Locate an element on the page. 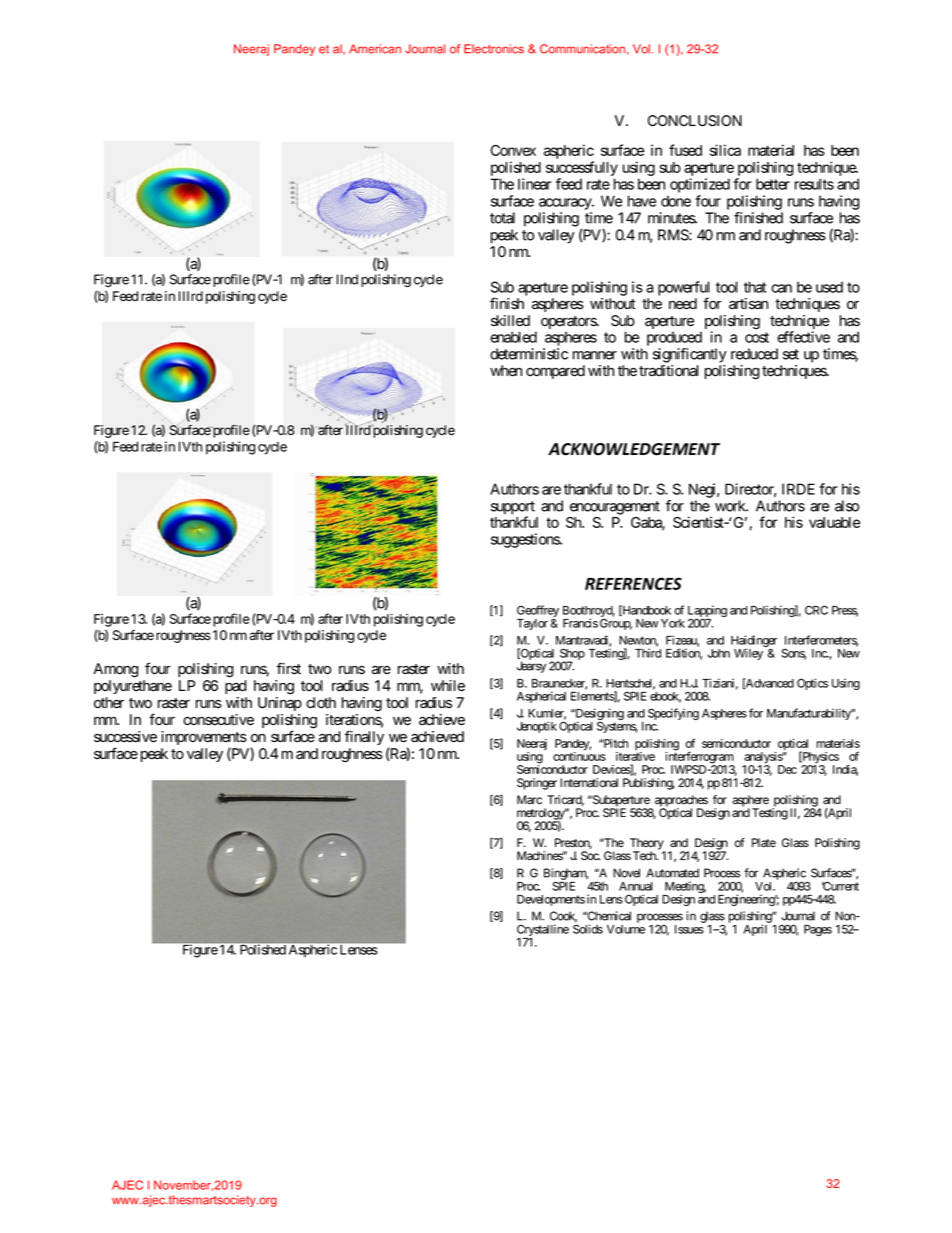  also is located at coordinates (847, 506).
